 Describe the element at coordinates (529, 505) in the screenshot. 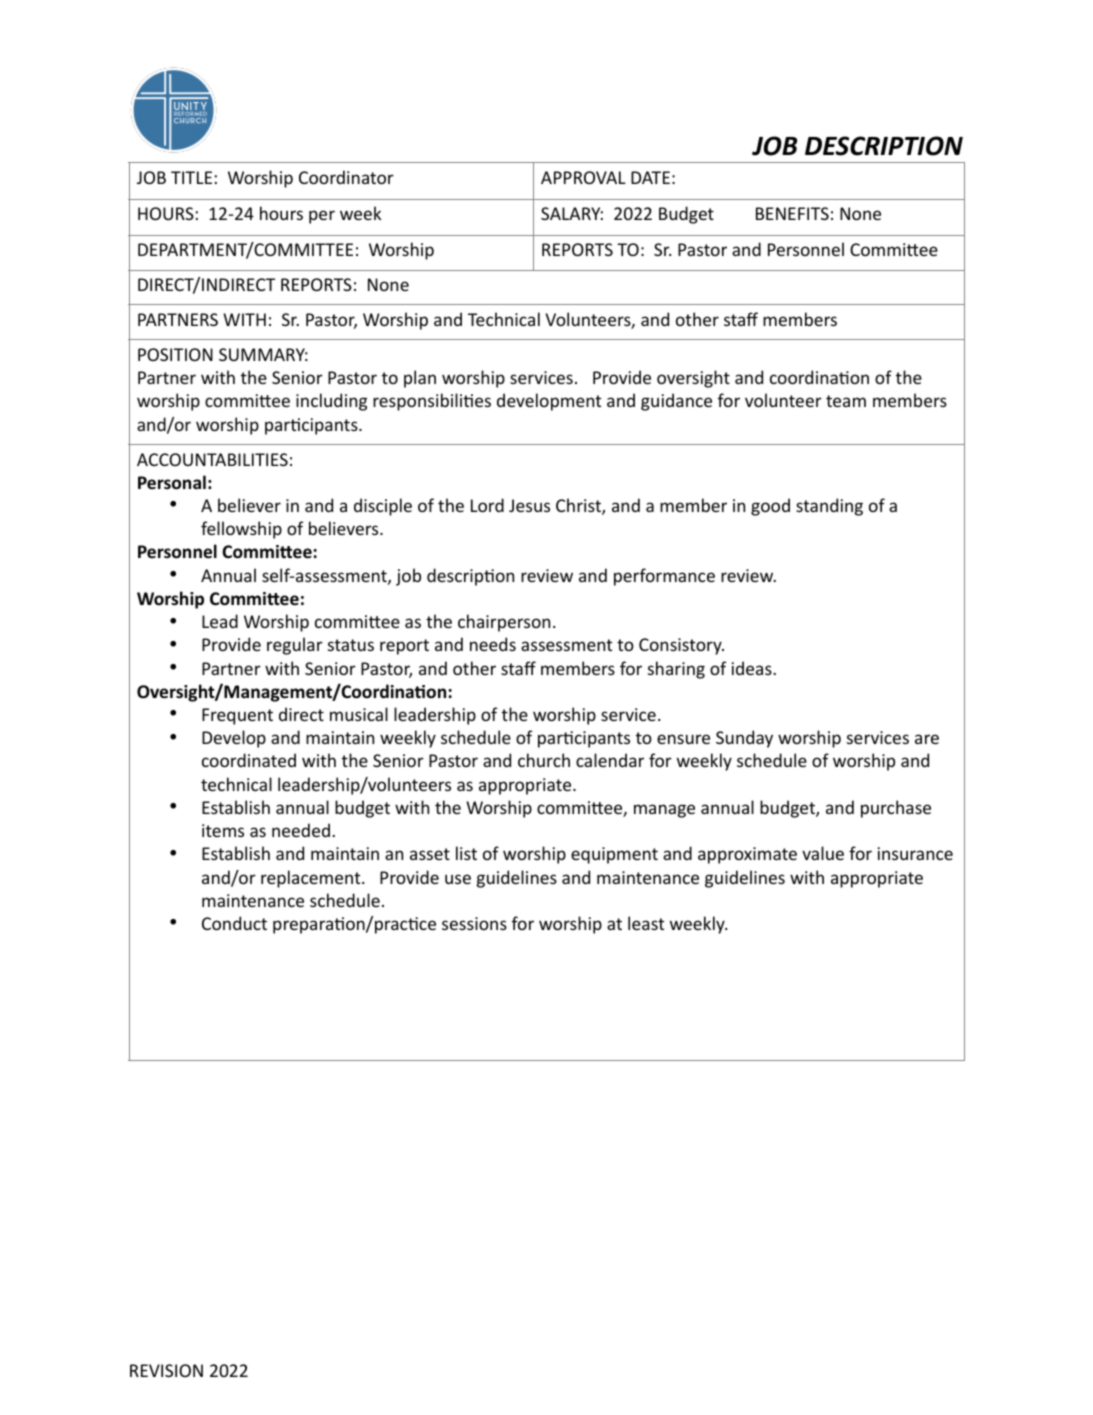

I see `Jesus` at that location.
